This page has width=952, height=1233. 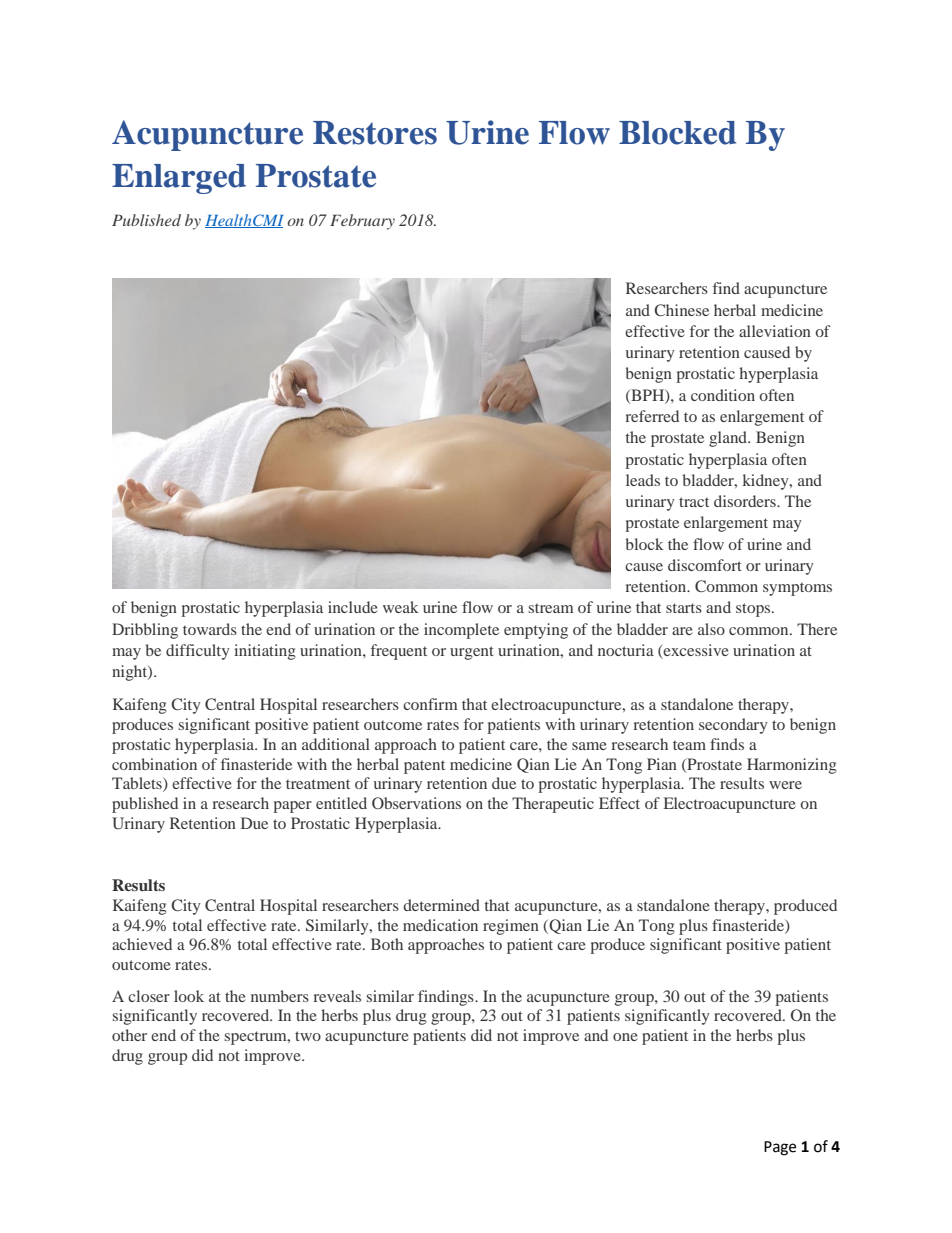 What do you see at coordinates (210, 629) in the page?
I see `towards` at bounding box center [210, 629].
